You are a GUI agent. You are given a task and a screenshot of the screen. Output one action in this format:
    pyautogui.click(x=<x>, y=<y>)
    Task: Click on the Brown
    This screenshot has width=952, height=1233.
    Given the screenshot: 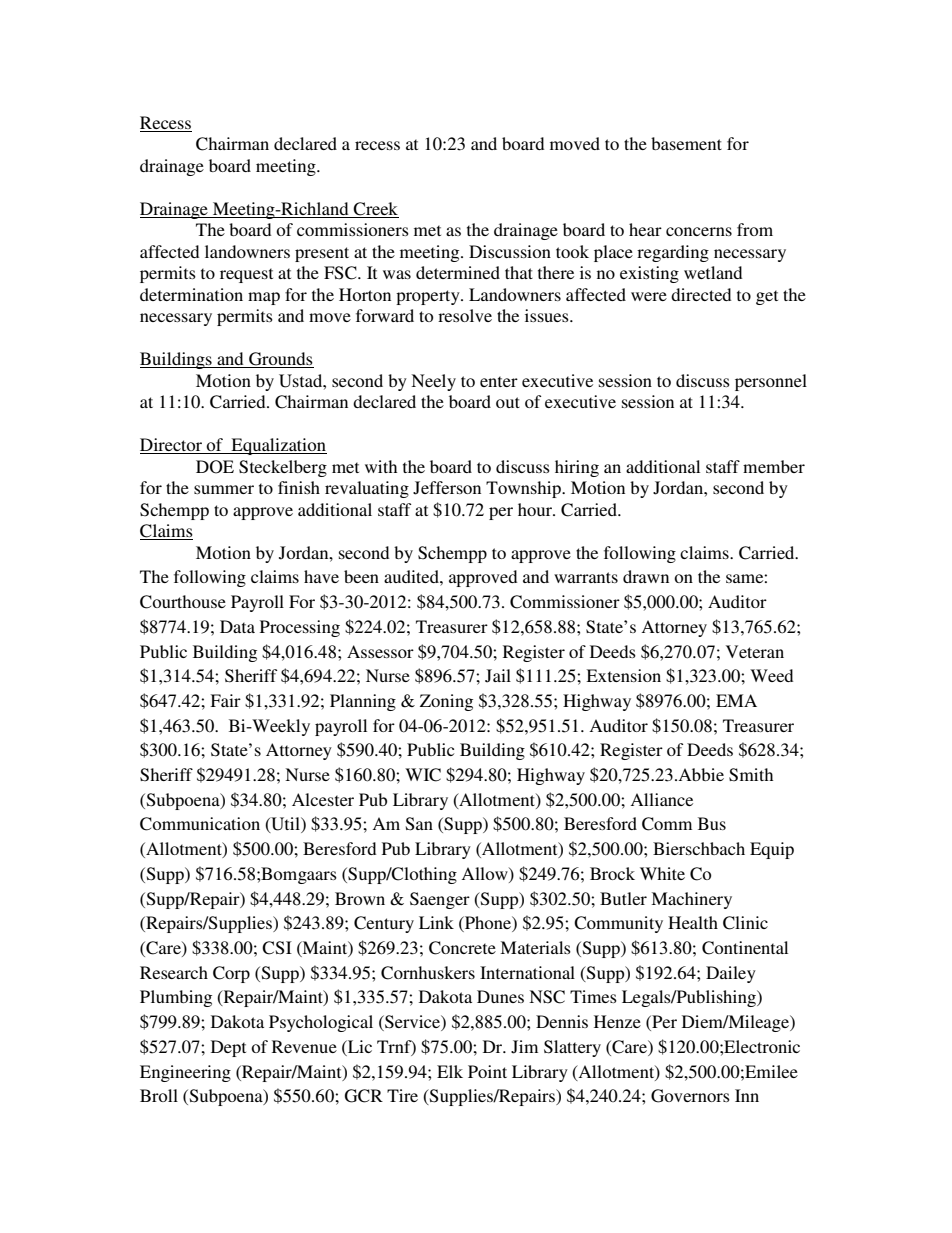 What is the action you would take?
    pyautogui.click(x=360, y=898)
